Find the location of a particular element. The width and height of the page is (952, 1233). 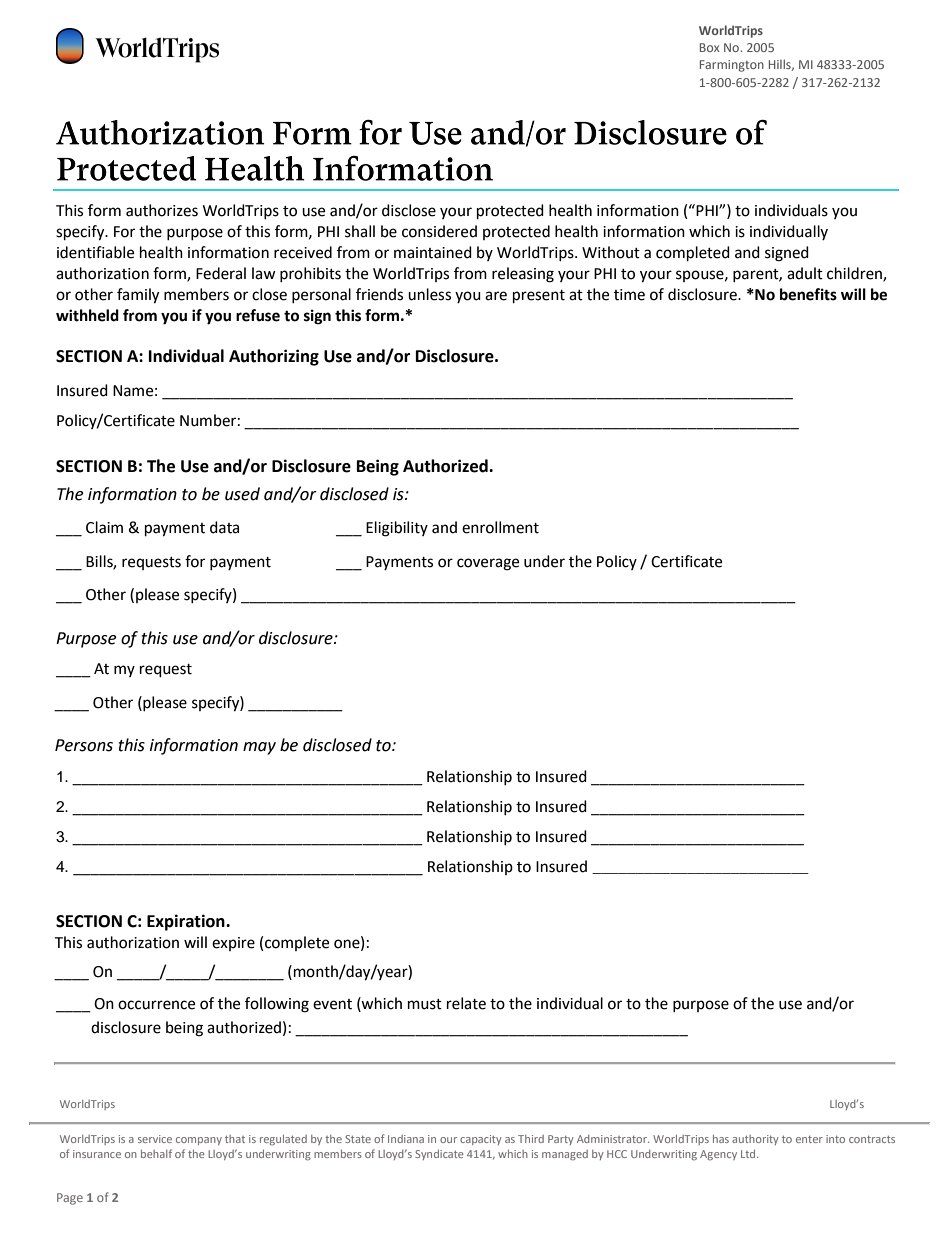

Ltd is located at coordinates (749, 1154).
